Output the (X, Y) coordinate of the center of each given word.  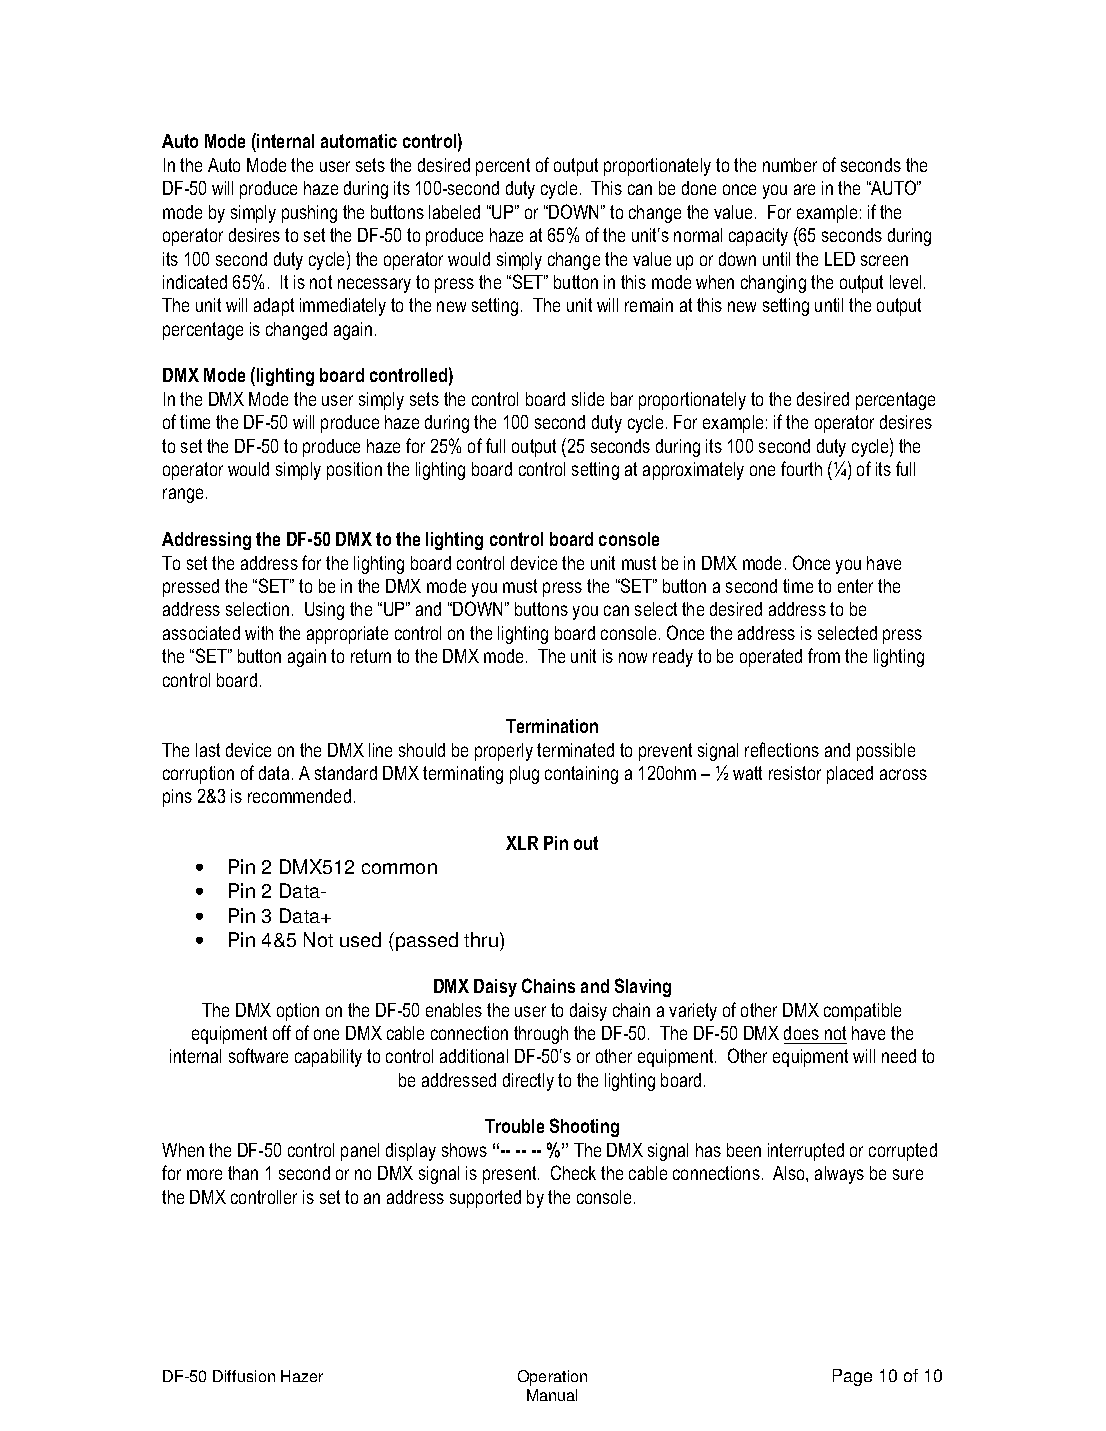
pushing (309, 214)
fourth (801, 468)
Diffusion (244, 1376)
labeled (454, 212)
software (258, 1055)
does (801, 1033)
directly (528, 1082)
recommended (299, 796)
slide (588, 399)
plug (524, 775)
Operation (552, 1378)
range (183, 495)
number (790, 165)
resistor (795, 773)
